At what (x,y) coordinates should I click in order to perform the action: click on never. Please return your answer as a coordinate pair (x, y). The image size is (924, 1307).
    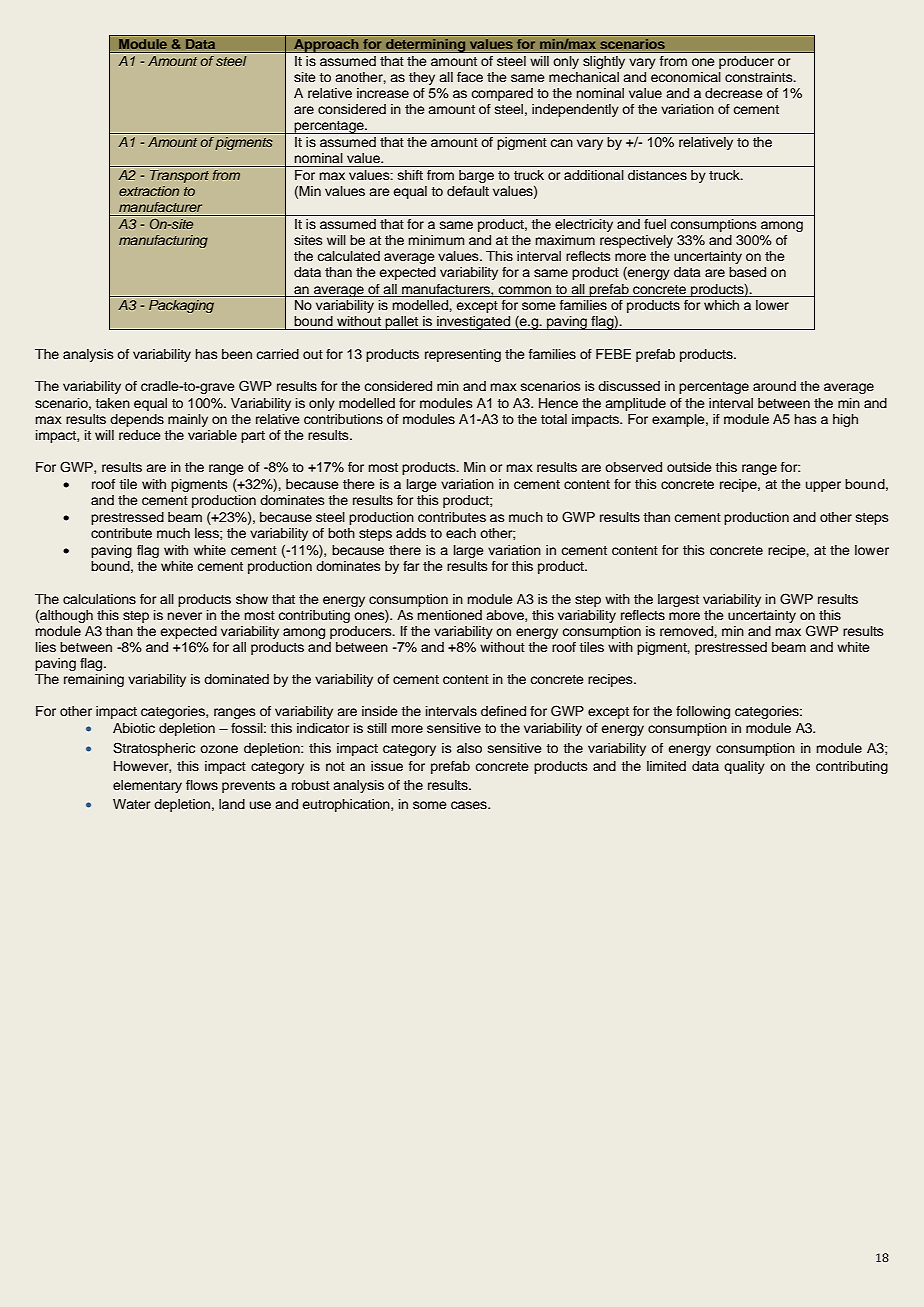
    Looking at the image, I should click on (184, 616).
